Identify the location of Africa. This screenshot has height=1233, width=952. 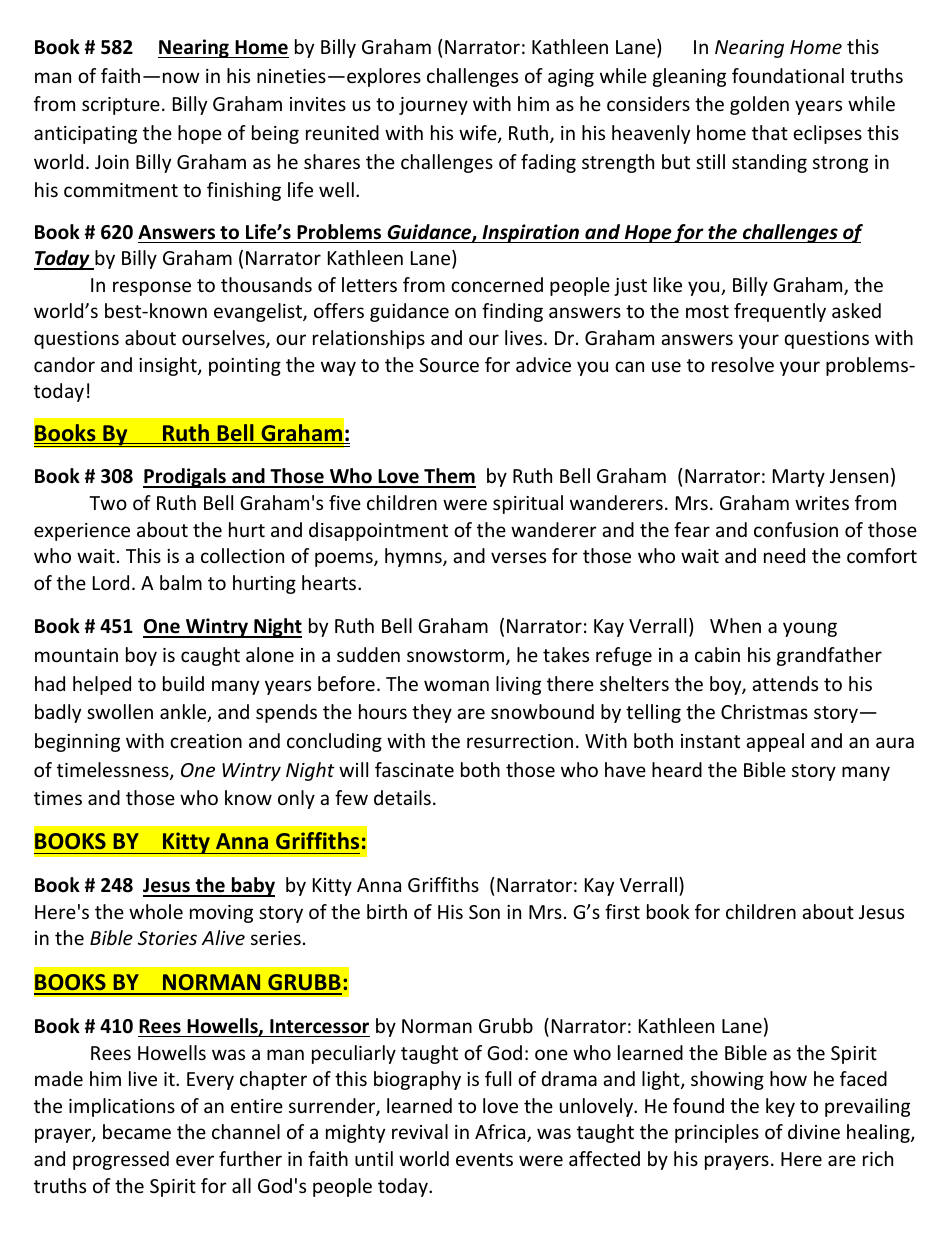
(501, 1133).
